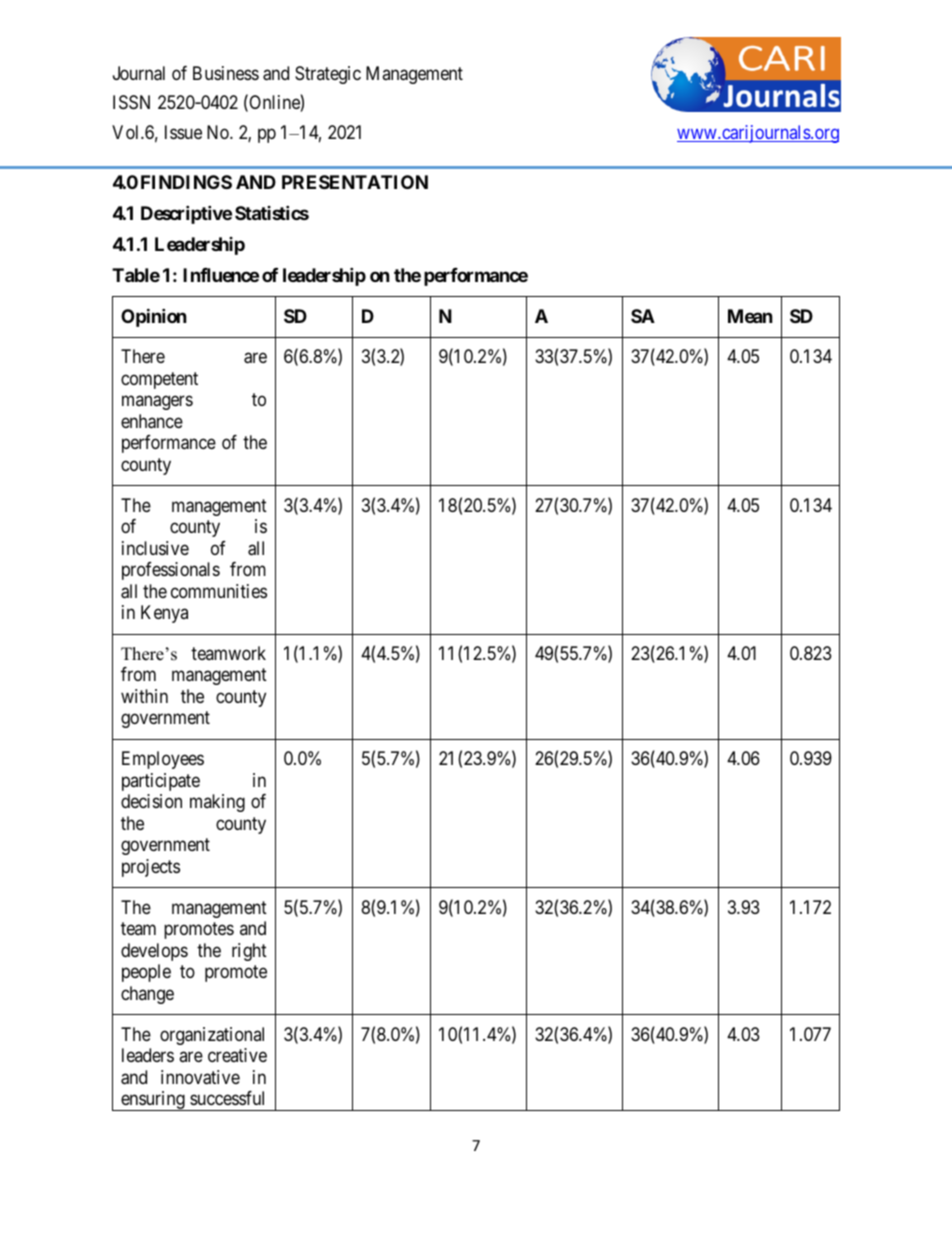 This page has height=1233, width=952. What do you see at coordinates (237, 1055) in the page?
I see `creative` at bounding box center [237, 1055].
